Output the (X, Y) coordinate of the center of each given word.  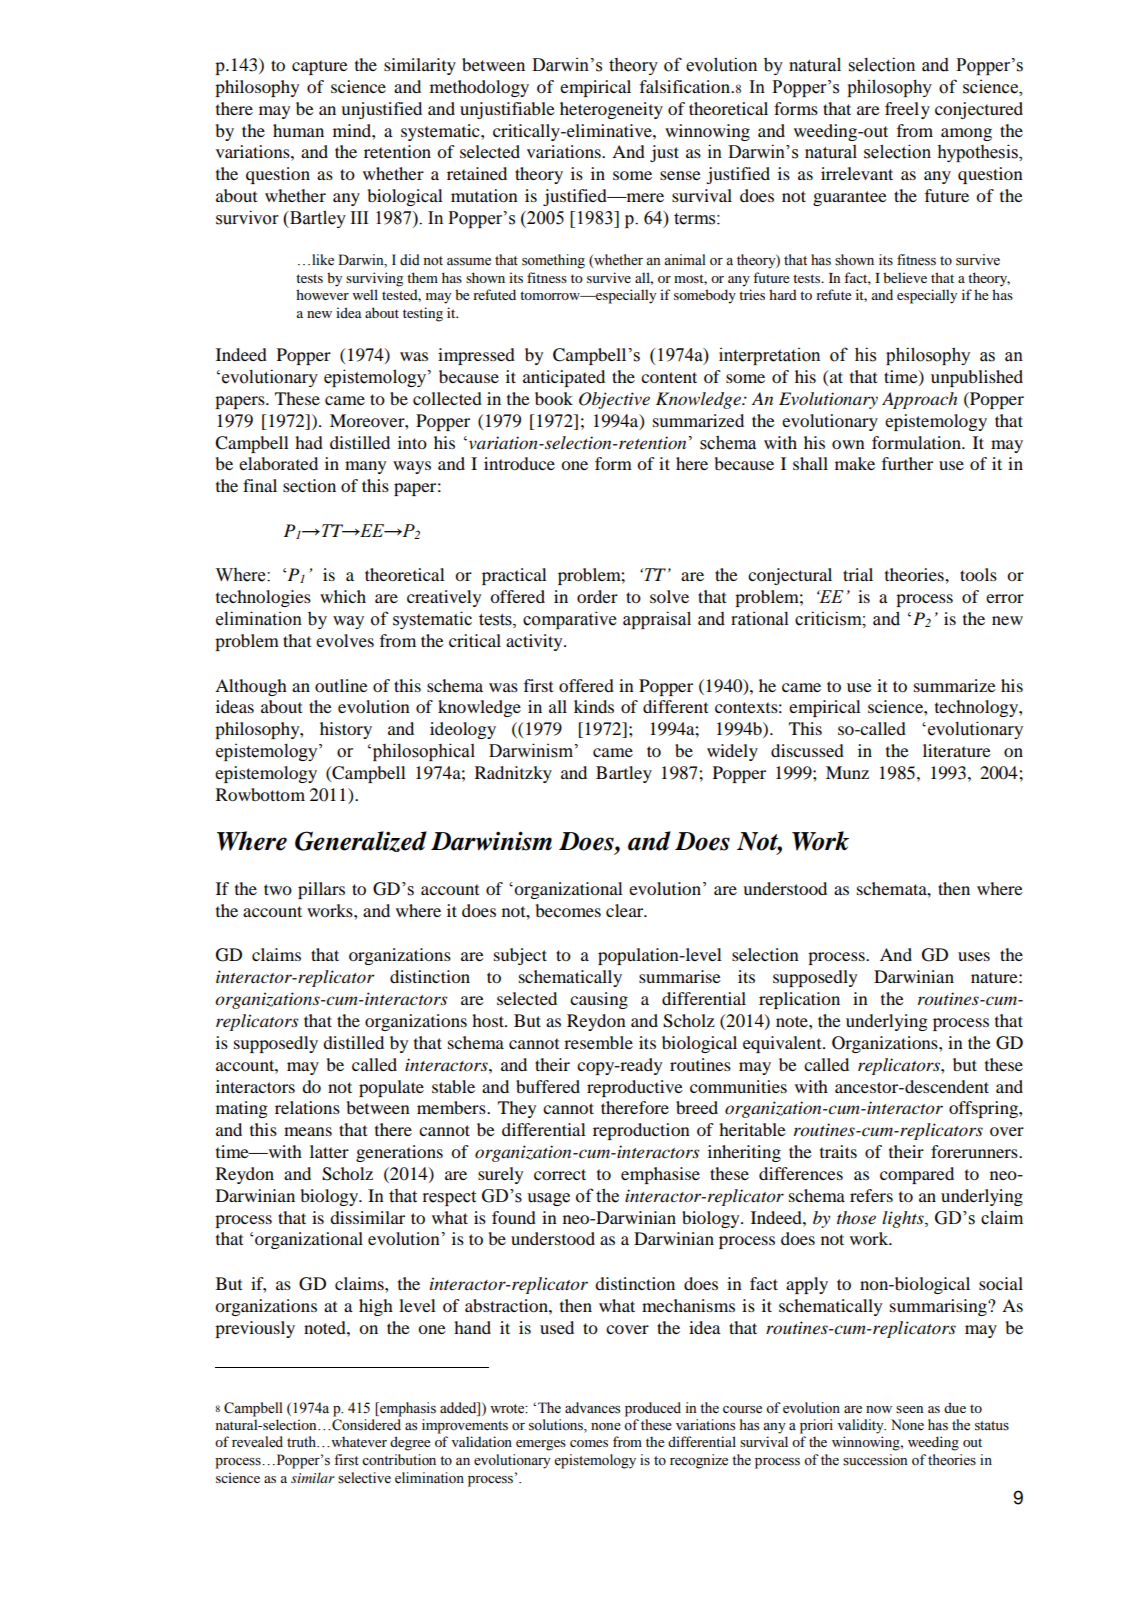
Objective (614, 400)
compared (917, 1175)
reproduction (641, 1131)
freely (907, 110)
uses (974, 956)
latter (329, 1151)
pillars (321, 890)
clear (626, 910)
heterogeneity (611, 110)
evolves (345, 640)
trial (858, 574)
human (298, 130)
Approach (919, 400)
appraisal (657, 620)
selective (364, 1478)
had (309, 442)
